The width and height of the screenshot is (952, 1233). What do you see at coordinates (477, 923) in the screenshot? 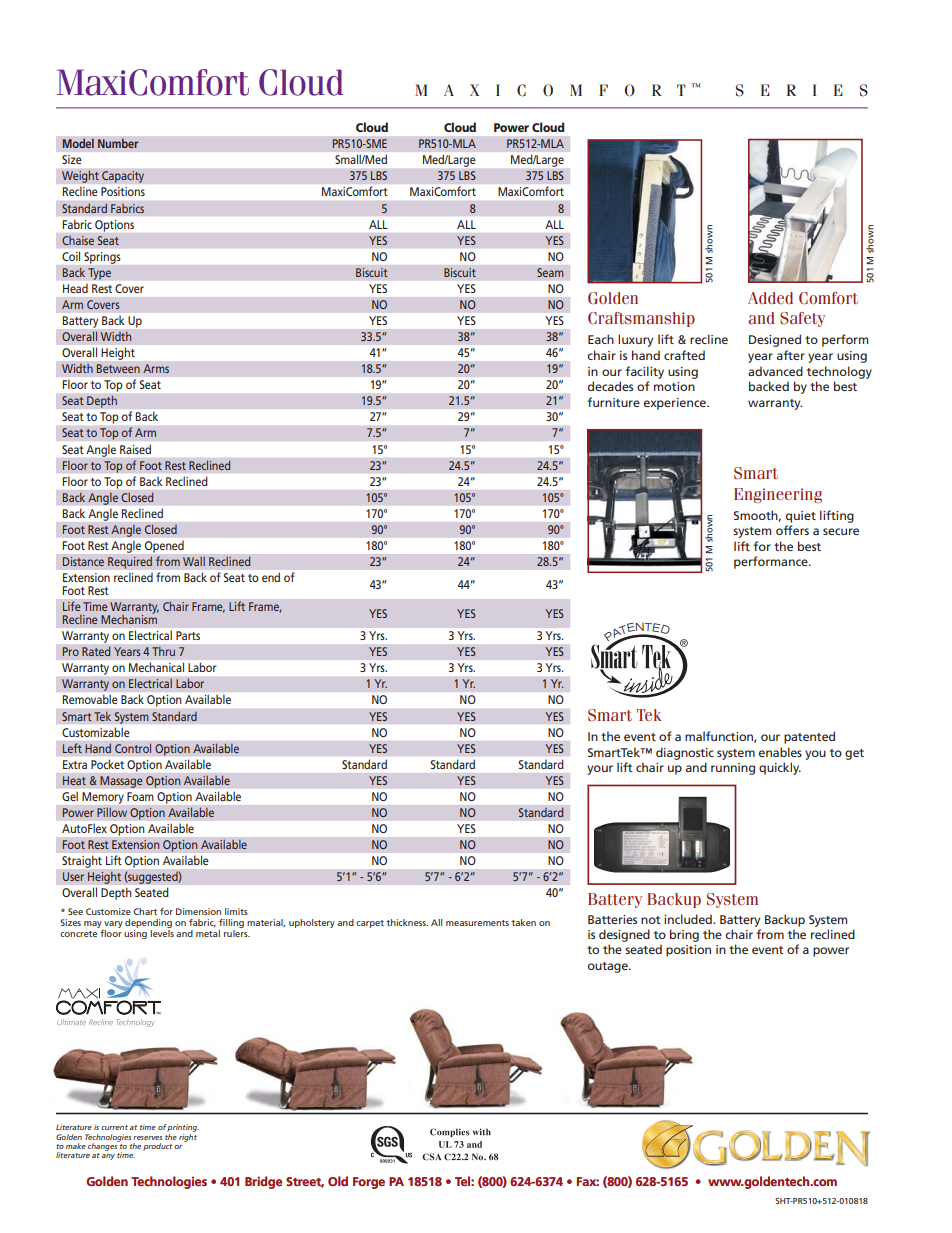
I see `measurements` at bounding box center [477, 923].
